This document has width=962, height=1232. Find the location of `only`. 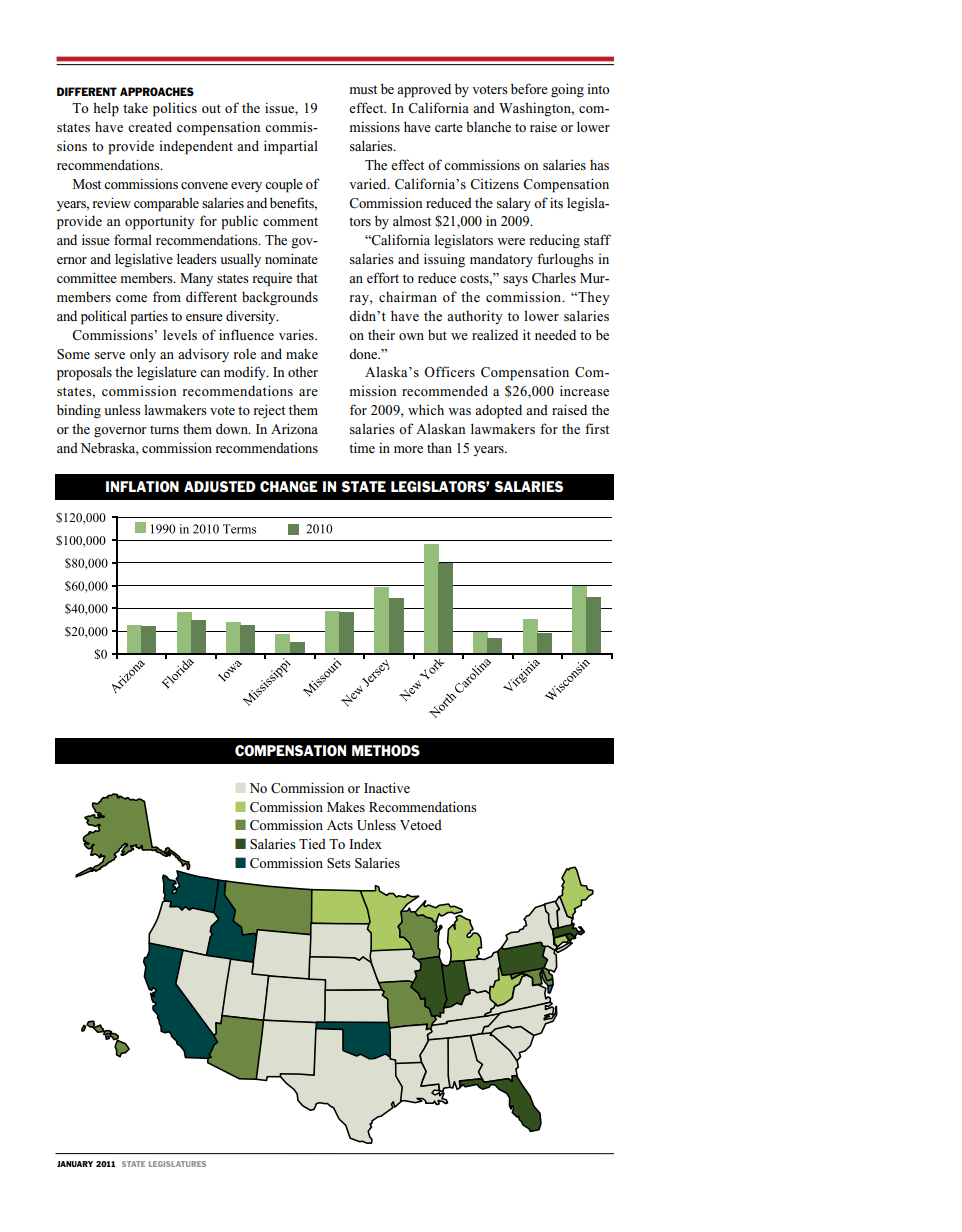

only is located at coordinates (143, 355).
